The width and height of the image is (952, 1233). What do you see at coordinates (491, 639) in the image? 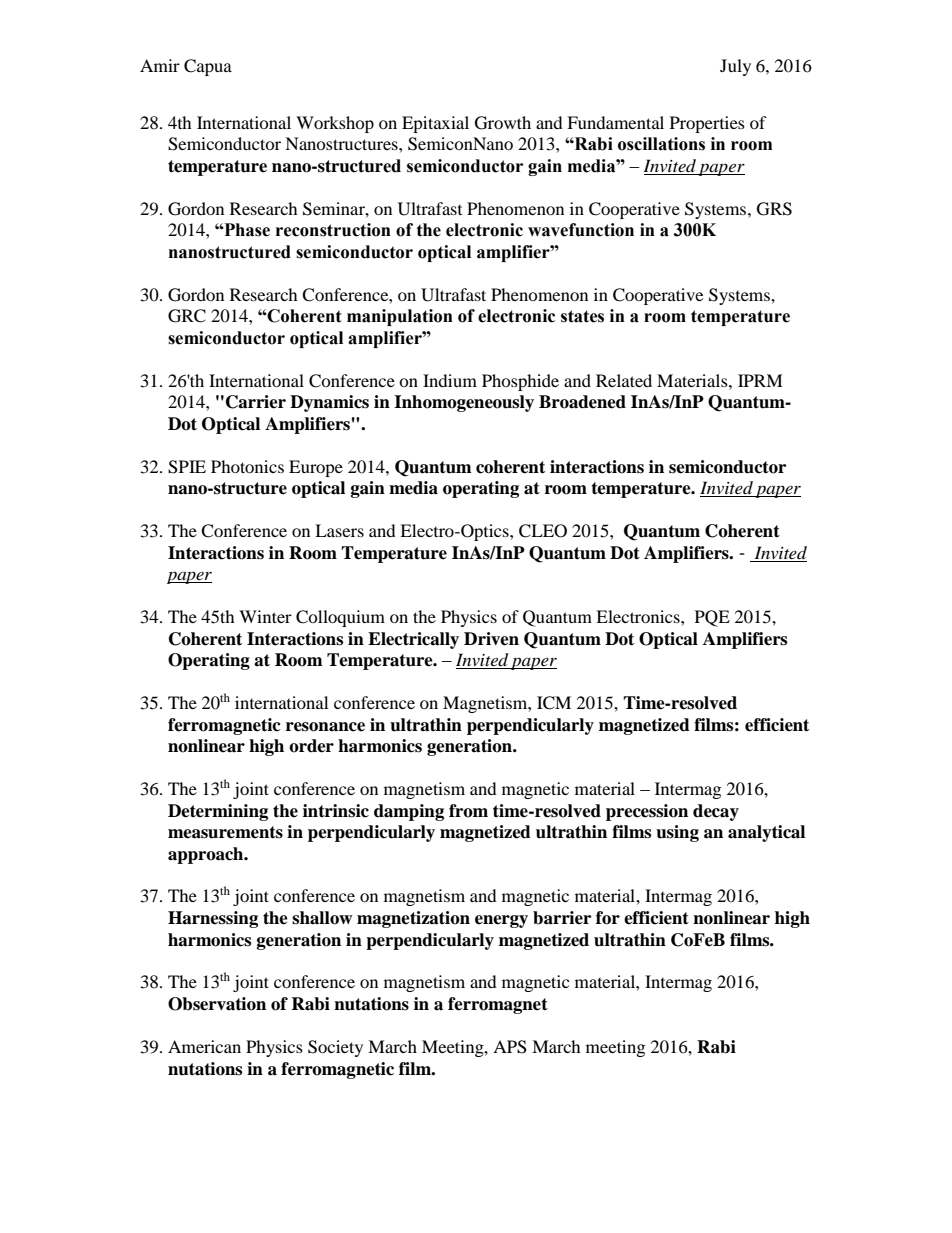
I see `Driven` at bounding box center [491, 639].
